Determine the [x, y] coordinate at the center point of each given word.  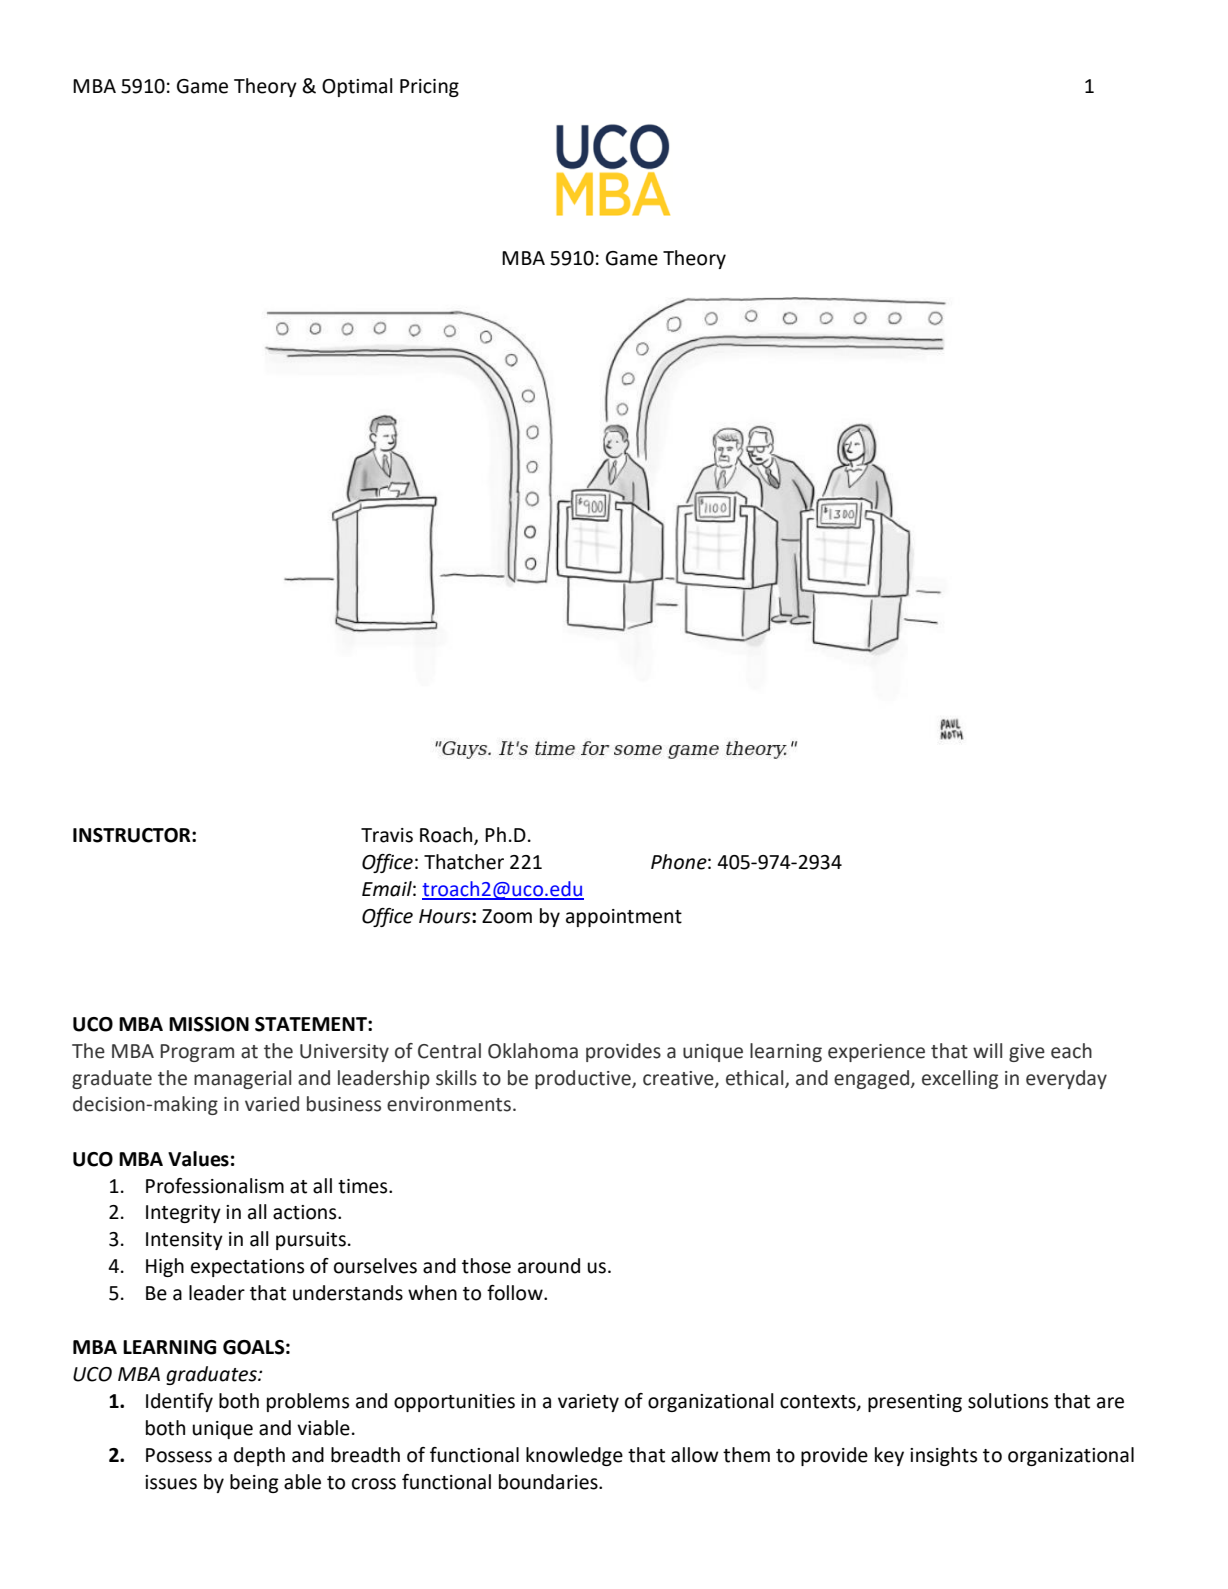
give [1027, 1053]
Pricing [429, 88]
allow [695, 1455]
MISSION [209, 1024]
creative [679, 1079]
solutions [1008, 1401]
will [987, 1050]
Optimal [357, 87]
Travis [387, 835]
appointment [624, 918]
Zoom [507, 916]
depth [259, 1456]
